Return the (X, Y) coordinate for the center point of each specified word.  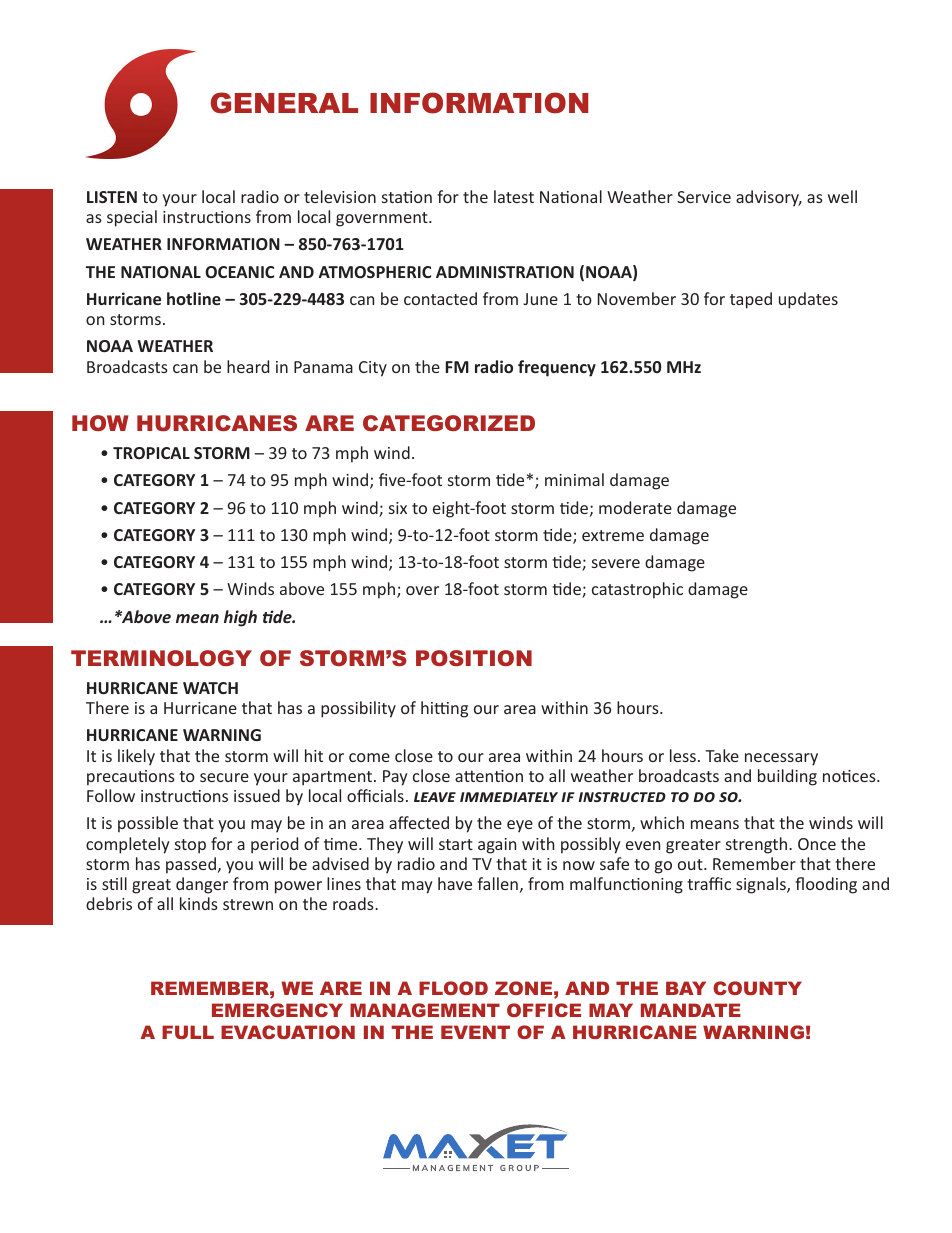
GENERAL (284, 103)
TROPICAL (151, 453)
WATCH (210, 688)
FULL (188, 1032)
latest (514, 196)
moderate (635, 507)
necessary (781, 759)
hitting (444, 709)
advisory (769, 198)
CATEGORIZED (449, 423)
